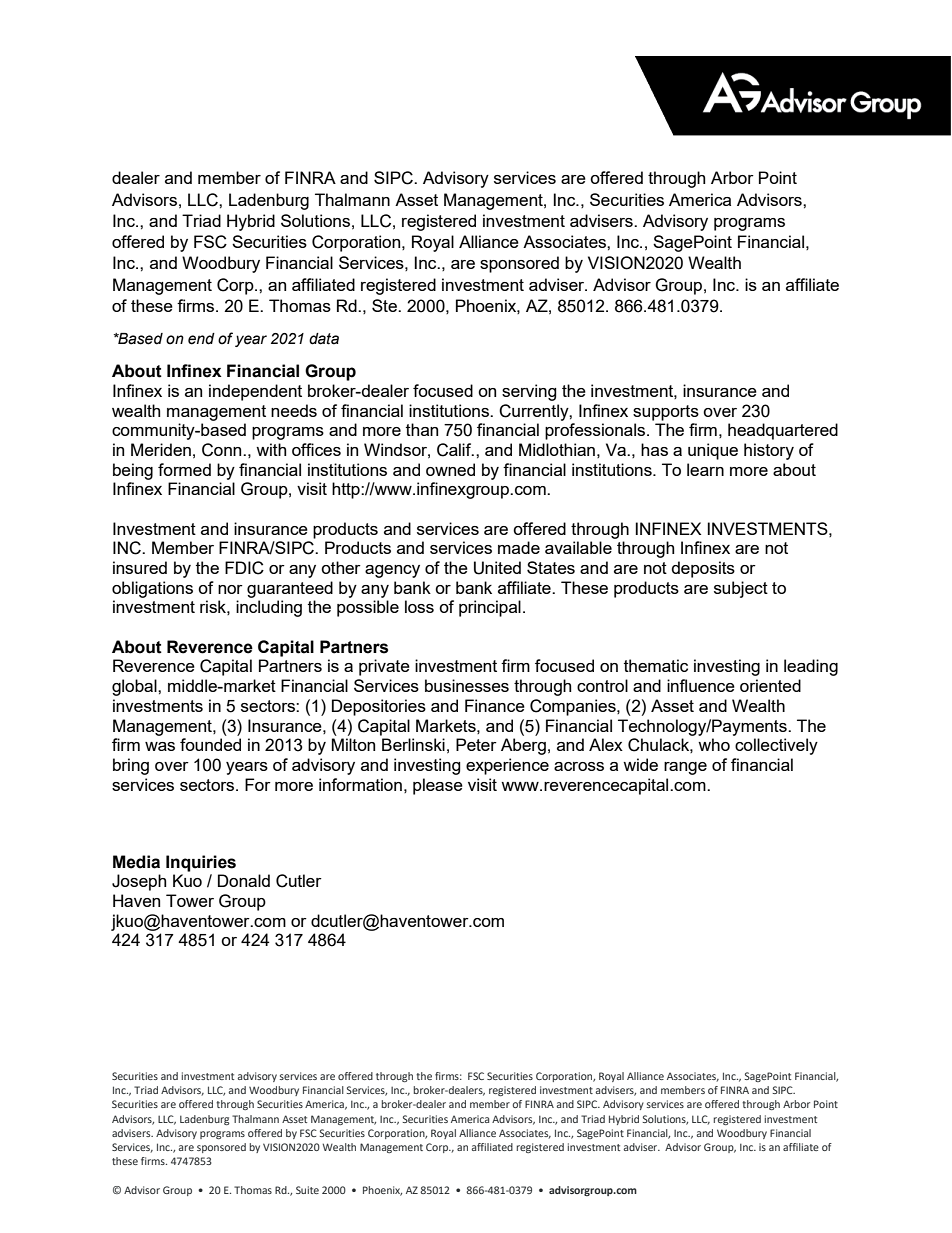 This screenshot has width=952, height=1233. What do you see at coordinates (685, 768) in the screenshot?
I see `range` at bounding box center [685, 768].
